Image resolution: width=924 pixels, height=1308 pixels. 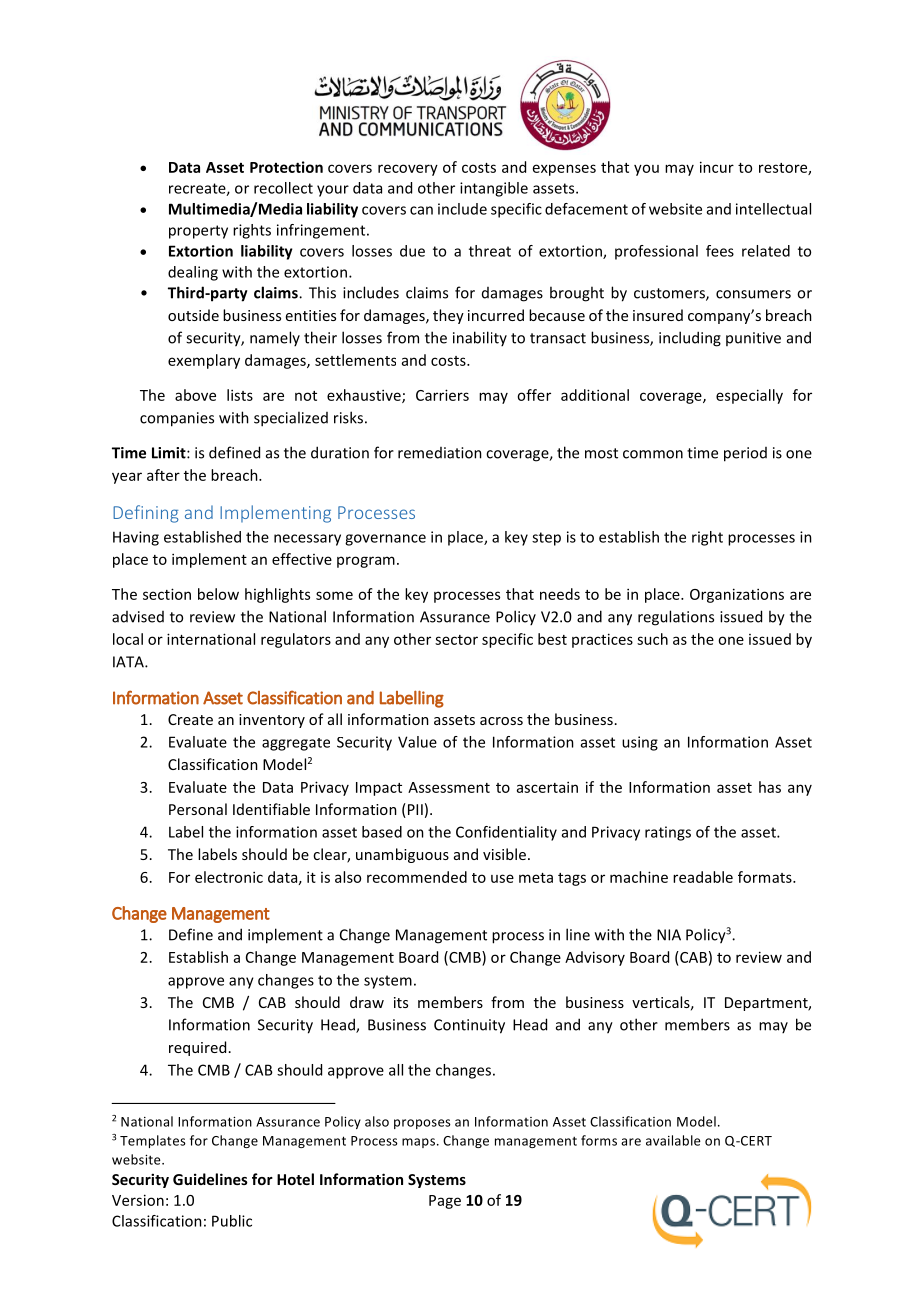 What do you see at coordinates (669, 935) in the image?
I see `NIA` at bounding box center [669, 935].
